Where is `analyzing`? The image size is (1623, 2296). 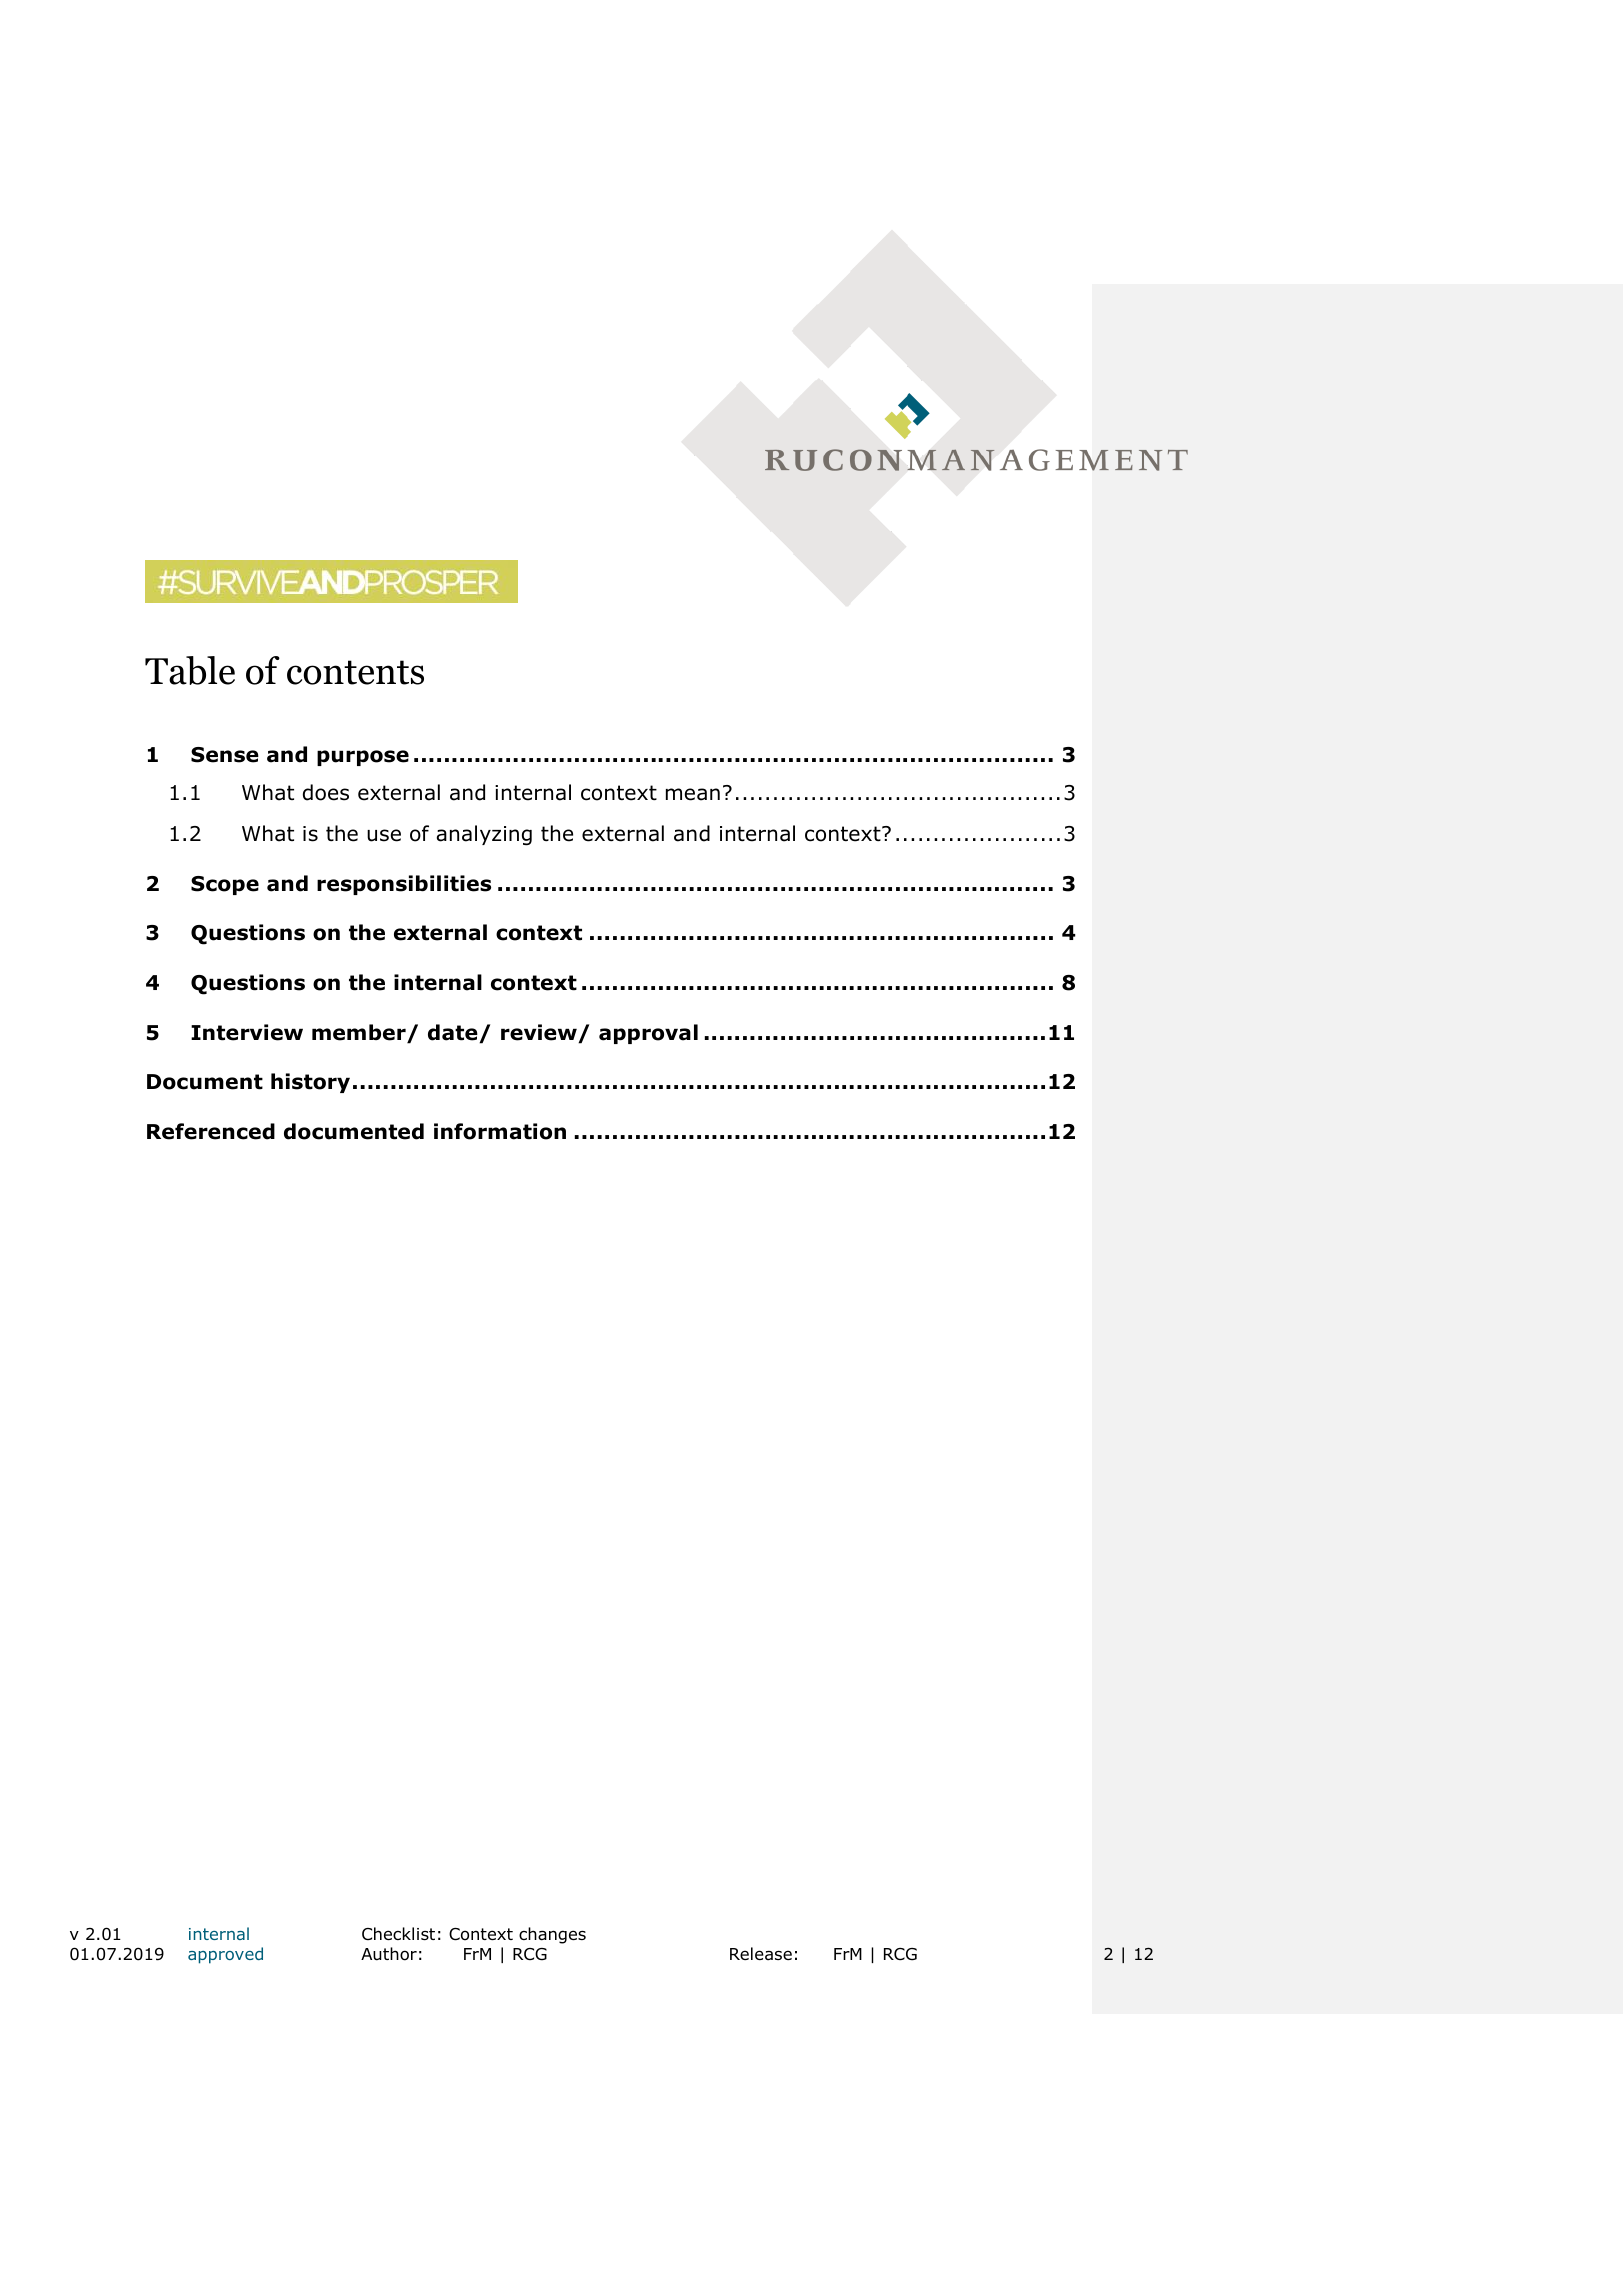 analyzing is located at coordinates (484, 835).
